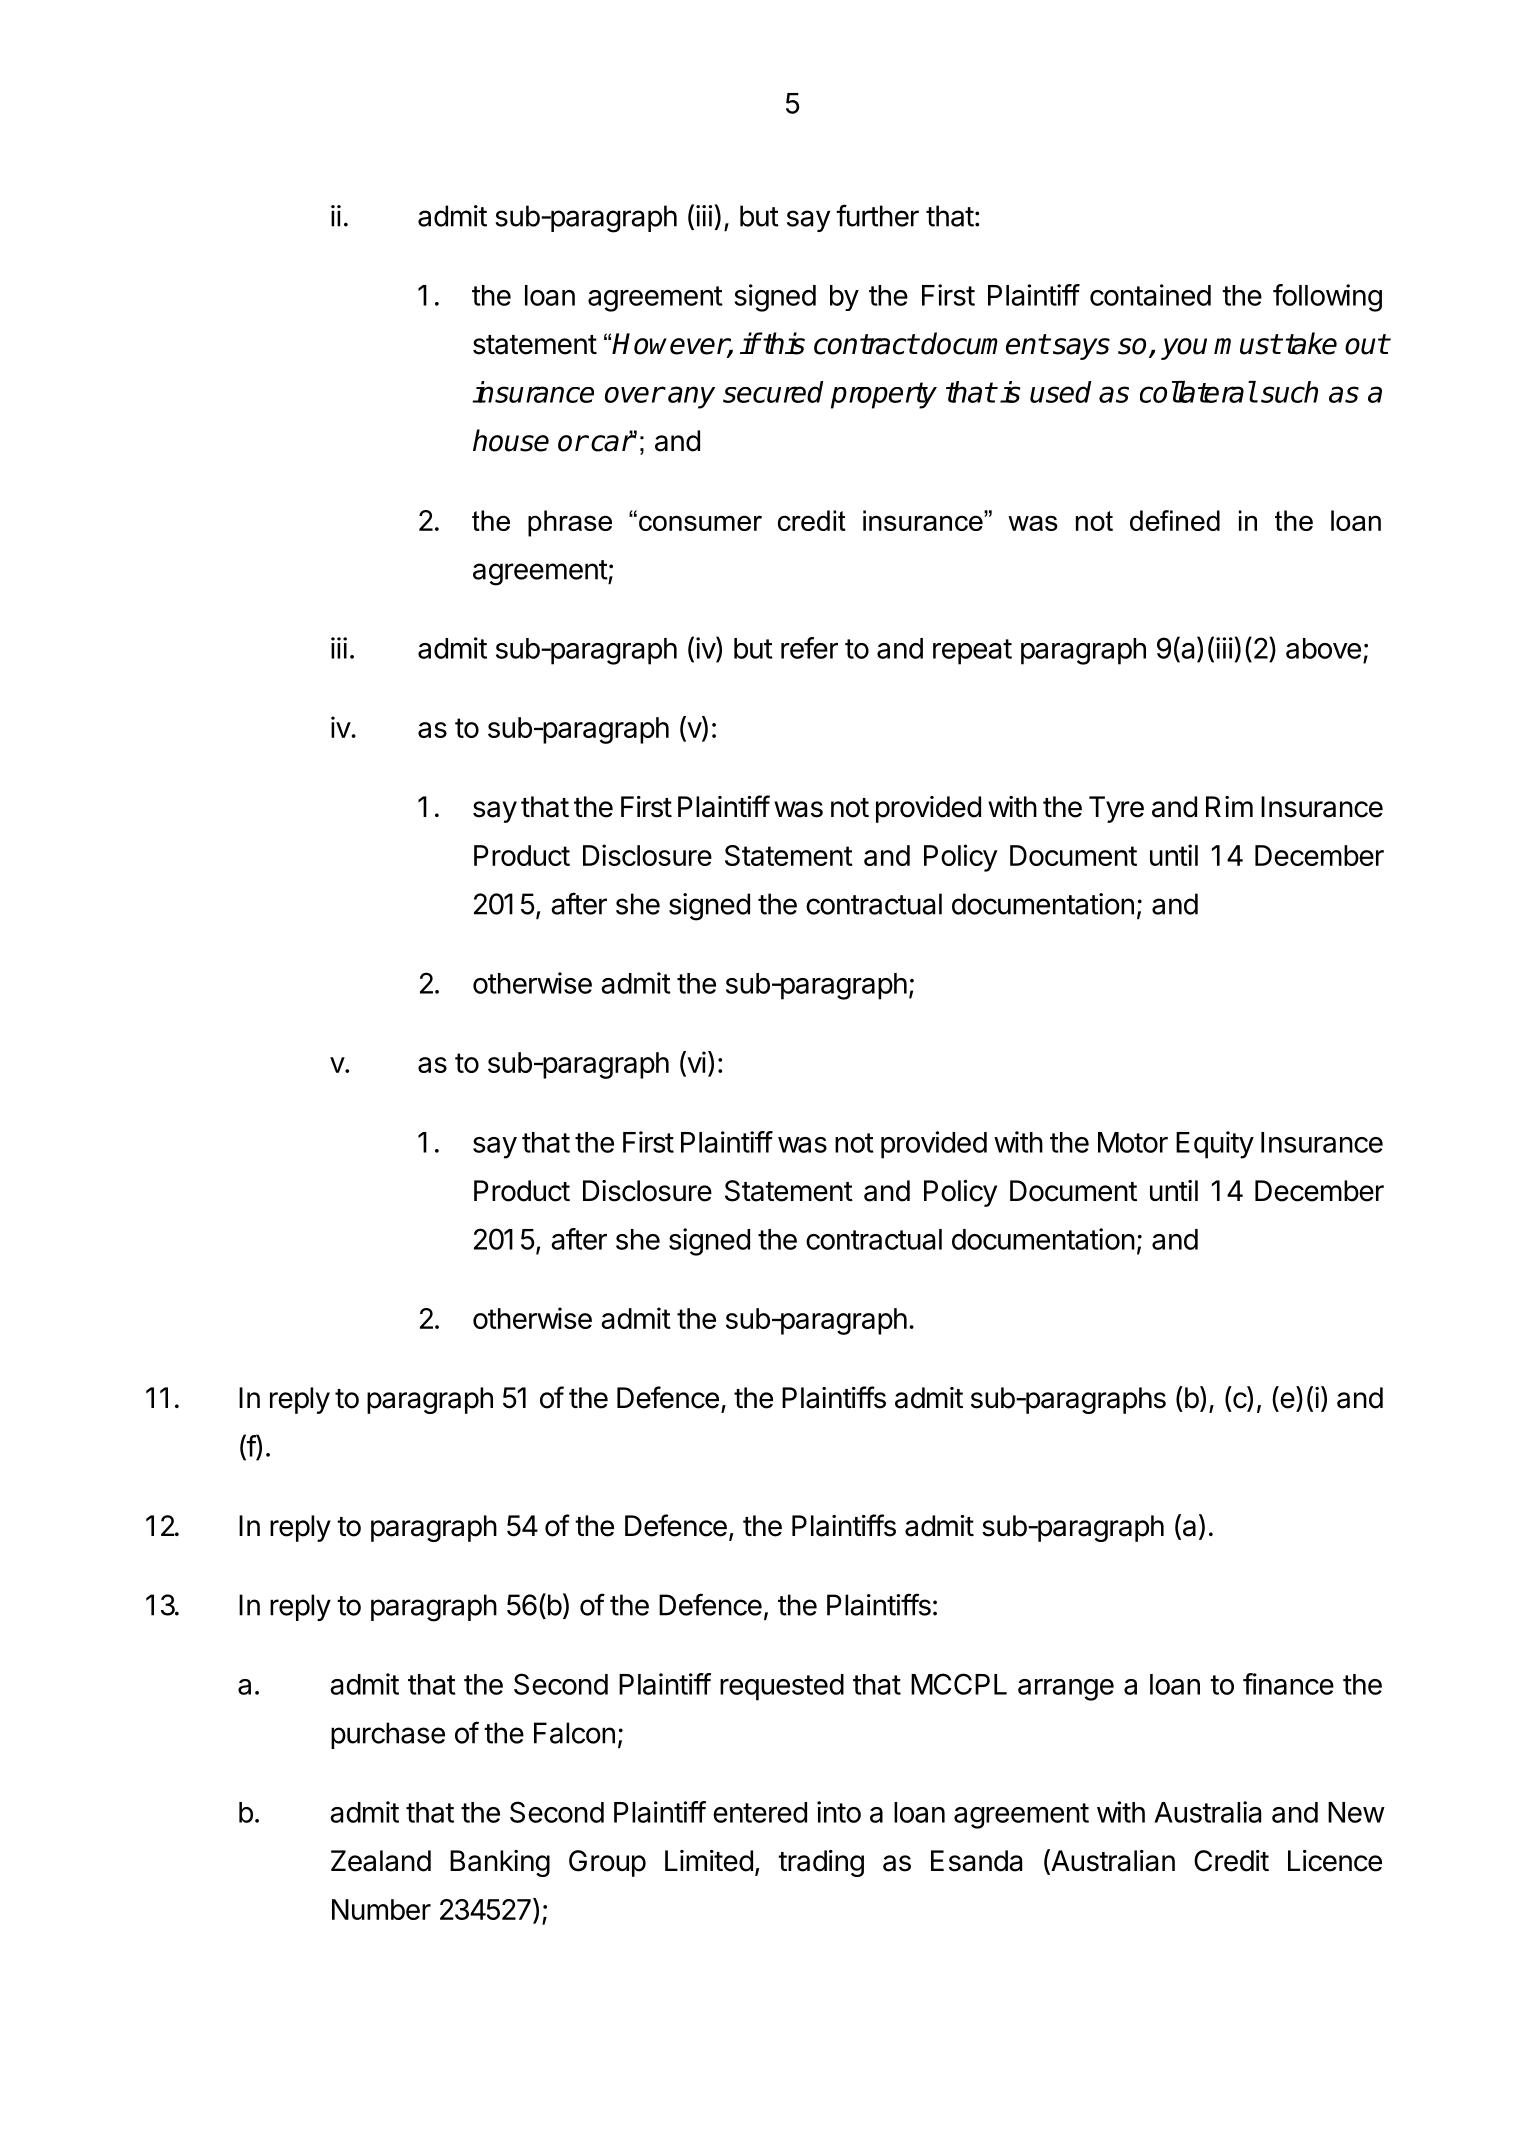 The height and width of the screenshot is (2156, 1525). I want to click on refer, so click(809, 648).
